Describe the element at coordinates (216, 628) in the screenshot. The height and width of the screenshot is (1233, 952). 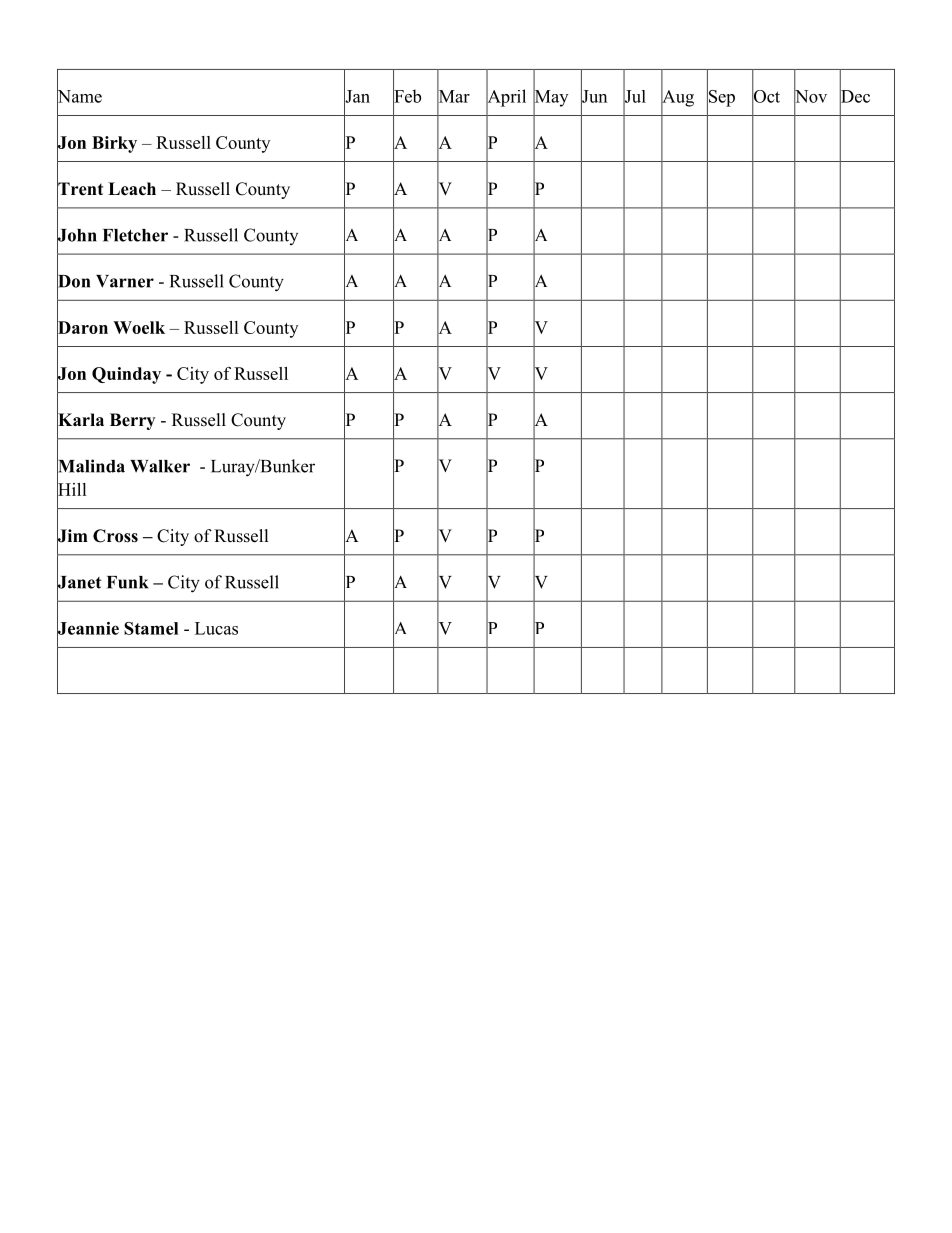
I see `Lucas` at that location.
